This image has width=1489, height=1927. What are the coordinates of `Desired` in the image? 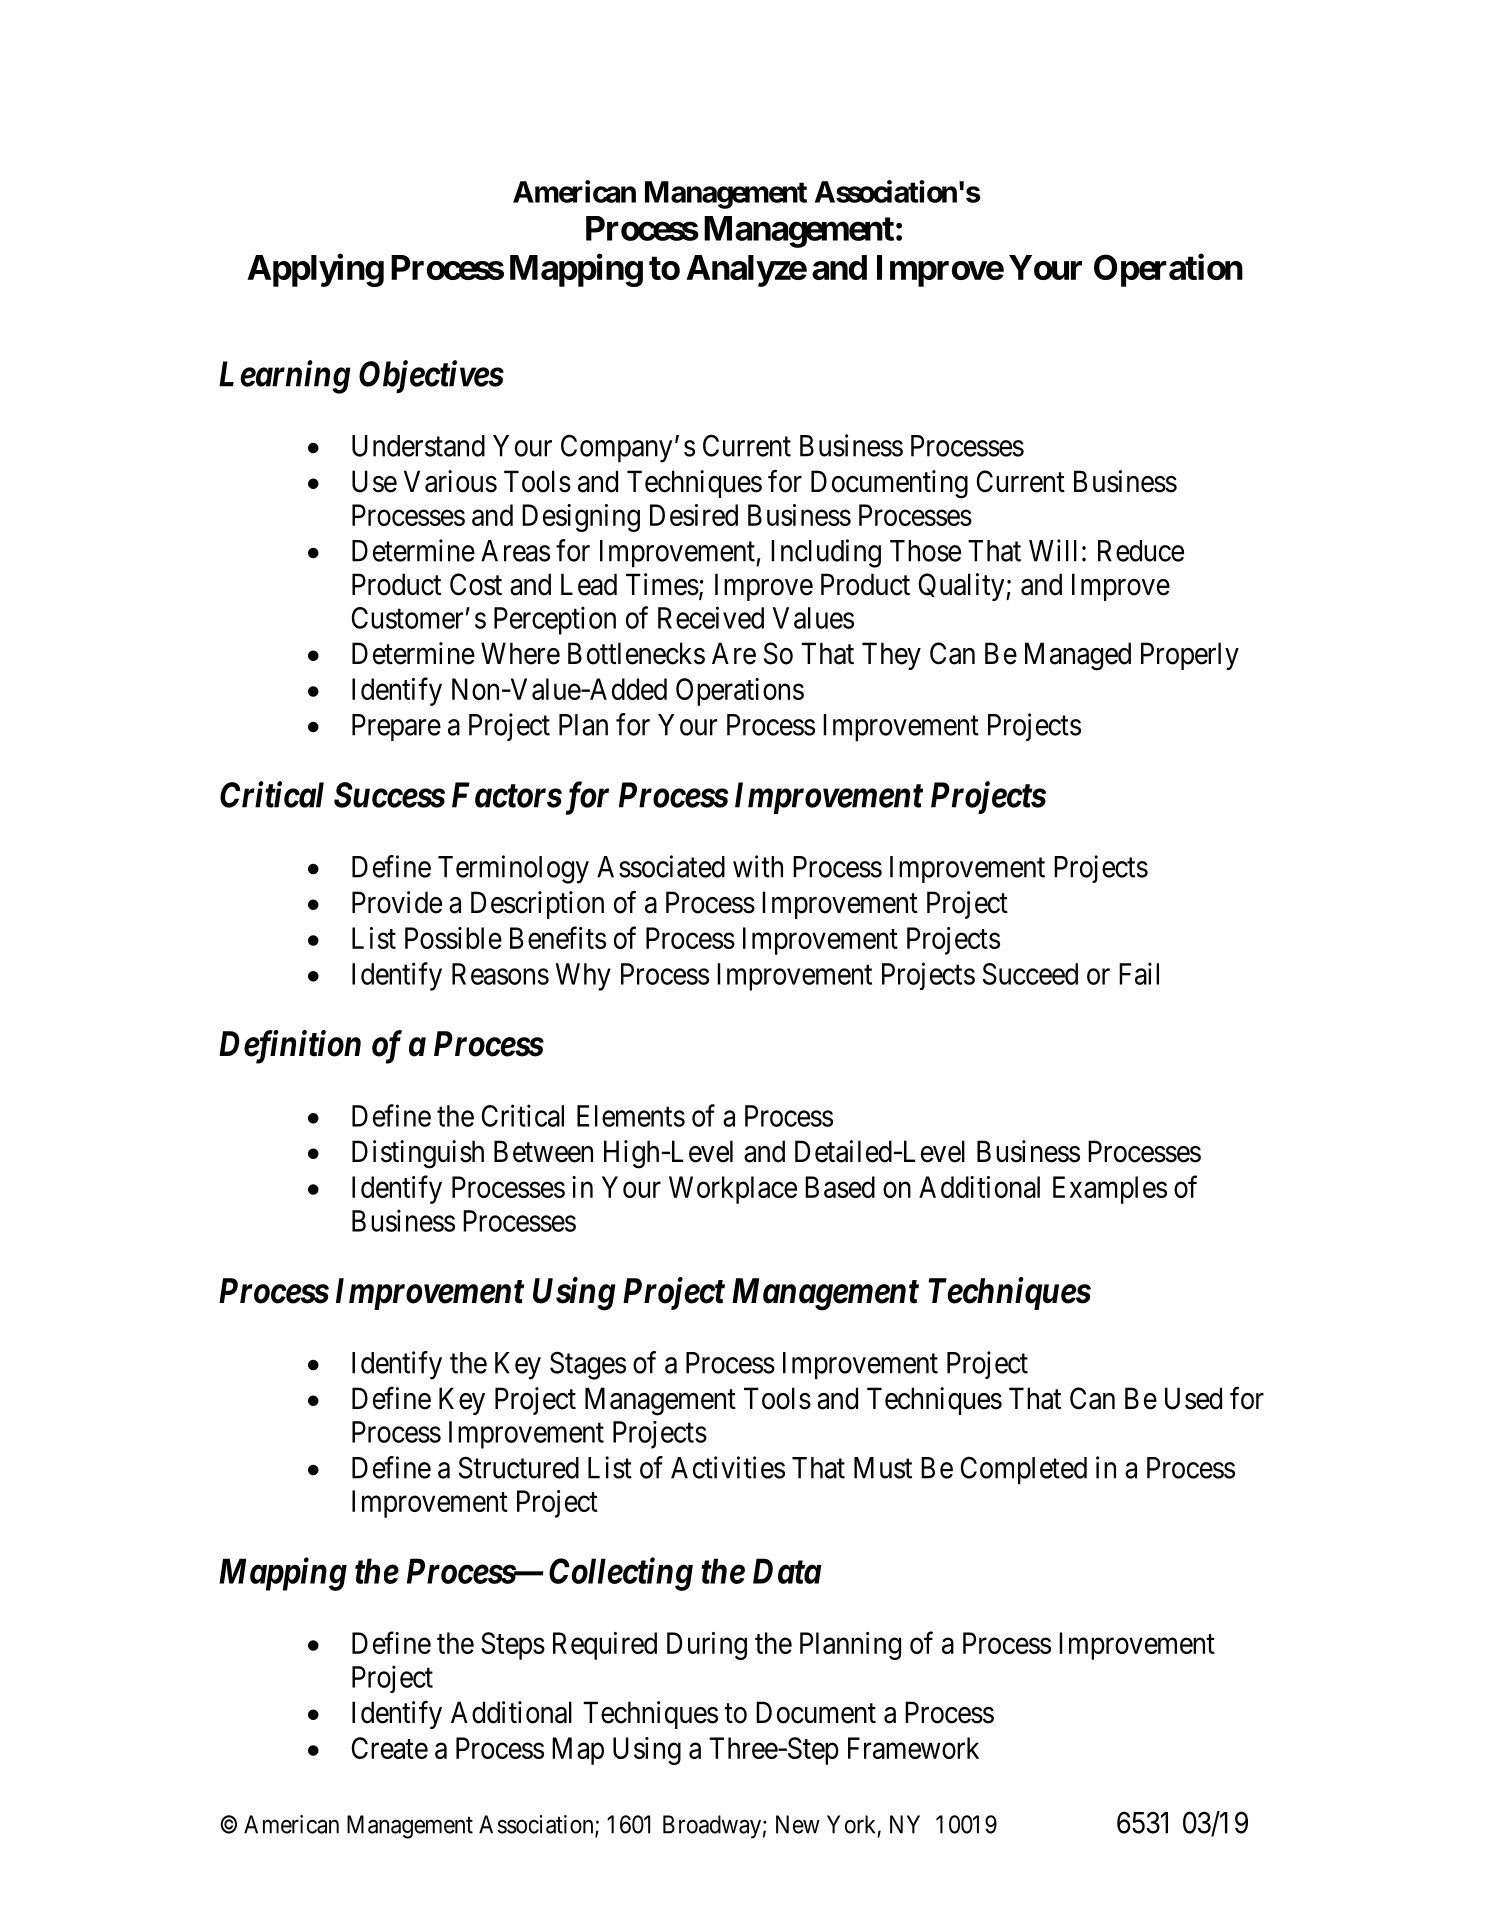 It's located at (694, 515).
